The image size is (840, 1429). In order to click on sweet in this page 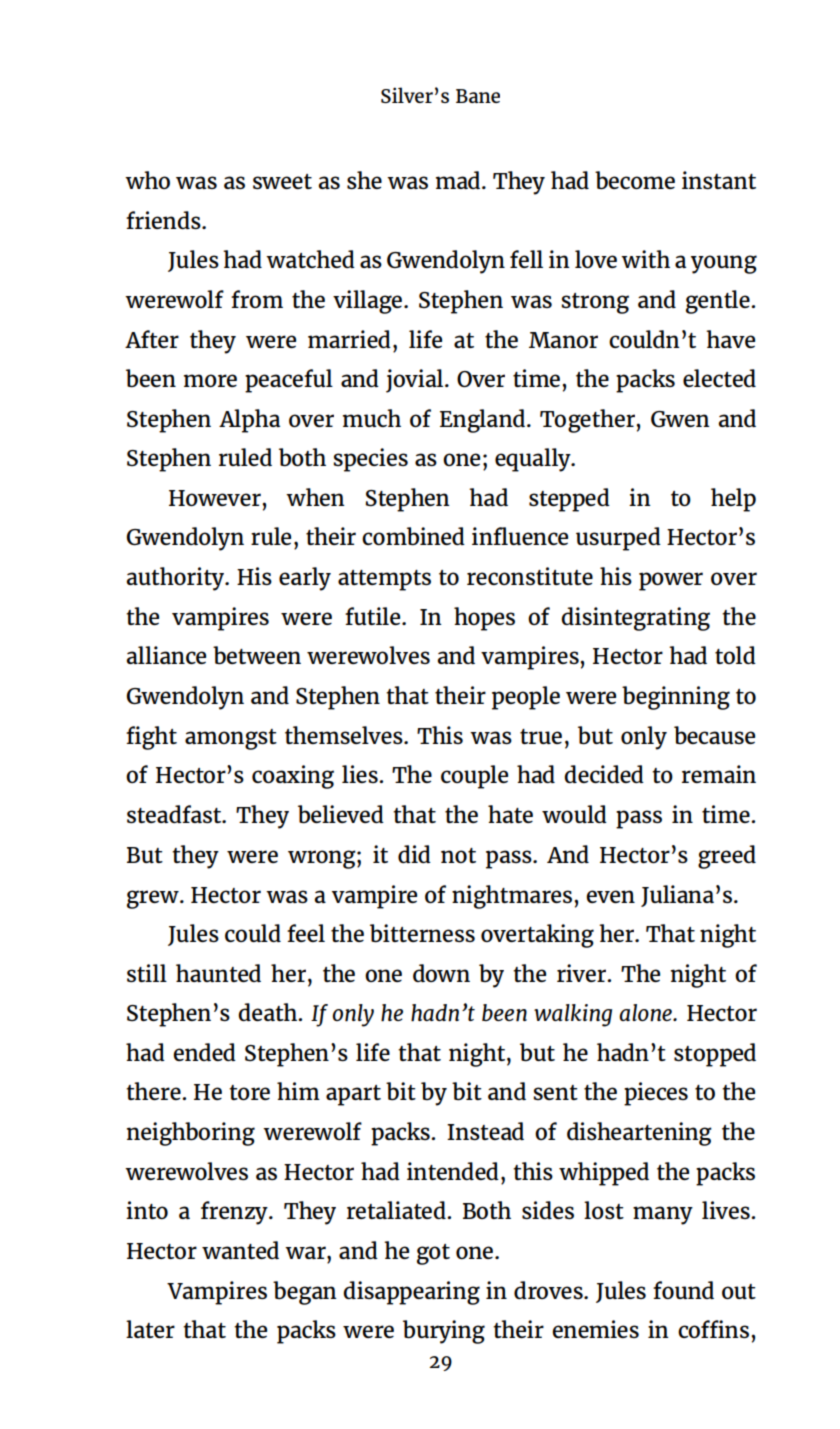, I will do `click(282, 181)`.
